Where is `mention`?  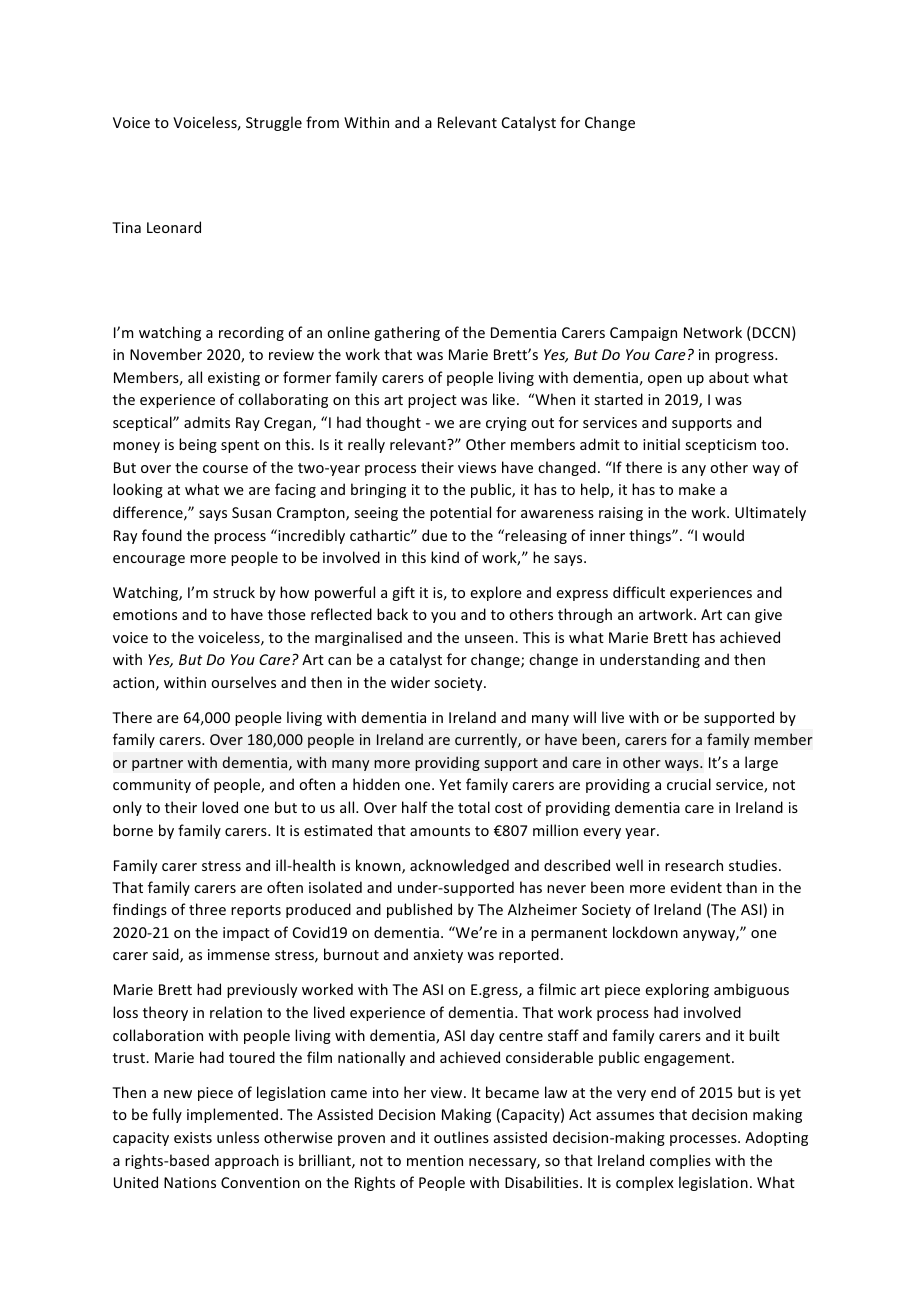 mention is located at coordinates (435, 1160).
